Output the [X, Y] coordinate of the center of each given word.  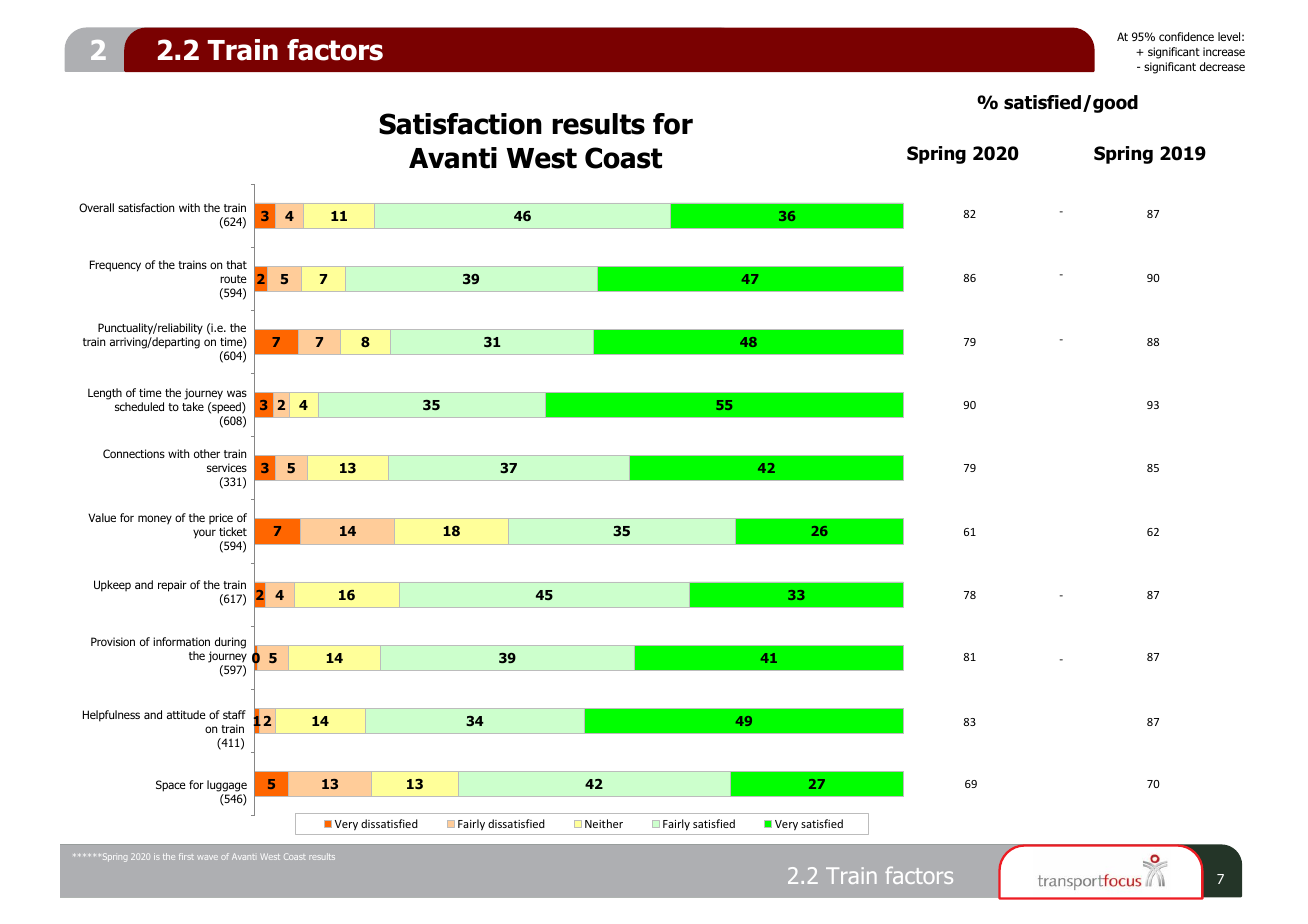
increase [1224, 51]
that [236, 264]
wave [207, 857]
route [233, 279]
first [186, 856]
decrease [1222, 66]
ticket [233, 531]
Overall [96, 207]
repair [172, 586]
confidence [1186, 36]
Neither [604, 823]
